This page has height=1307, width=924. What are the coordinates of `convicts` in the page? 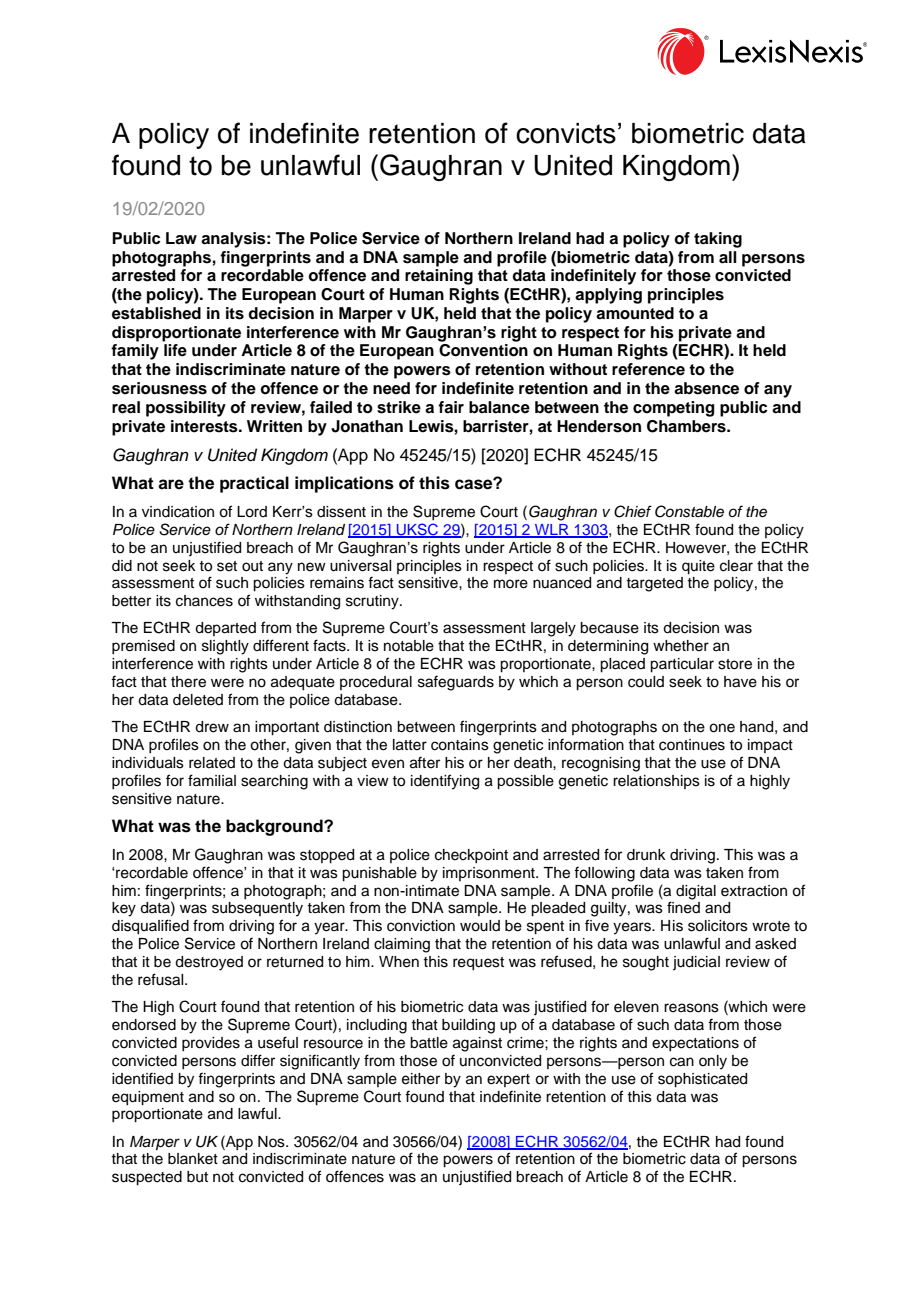 It's located at (566, 133).
